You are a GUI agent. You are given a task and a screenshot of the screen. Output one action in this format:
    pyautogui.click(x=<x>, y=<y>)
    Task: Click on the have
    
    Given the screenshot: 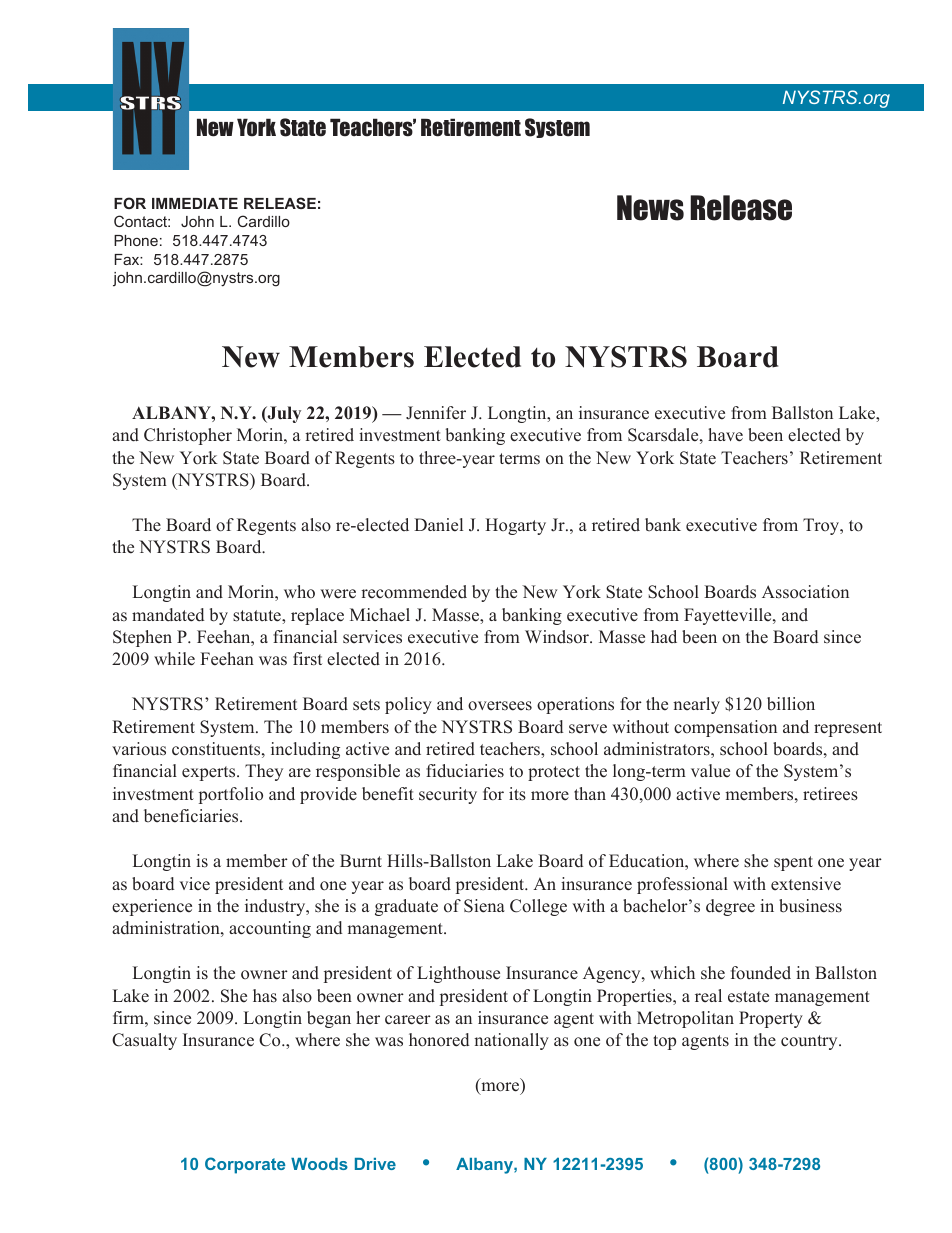 What is the action you would take?
    pyautogui.click(x=725, y=435)
